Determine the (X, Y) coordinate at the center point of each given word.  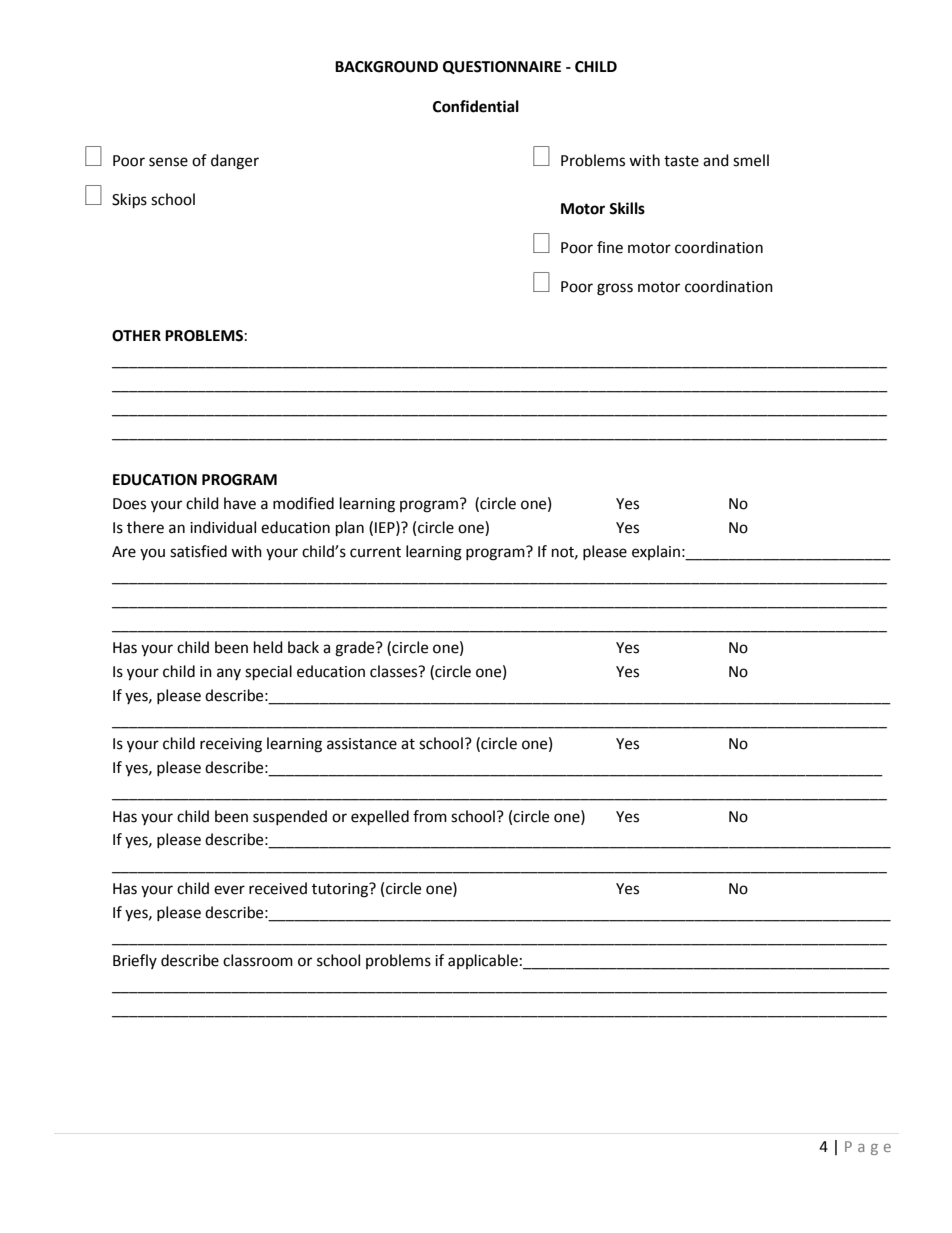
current (375, 552)
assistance (362, 744)
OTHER (136, 336)
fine (610, 247)
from (430, 816)
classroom (258, 960)
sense (168, 162)
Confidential (476, 106)
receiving (231, 745)
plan (350, 529)
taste (681, 161)
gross (615, 289)
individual (223, 527)
